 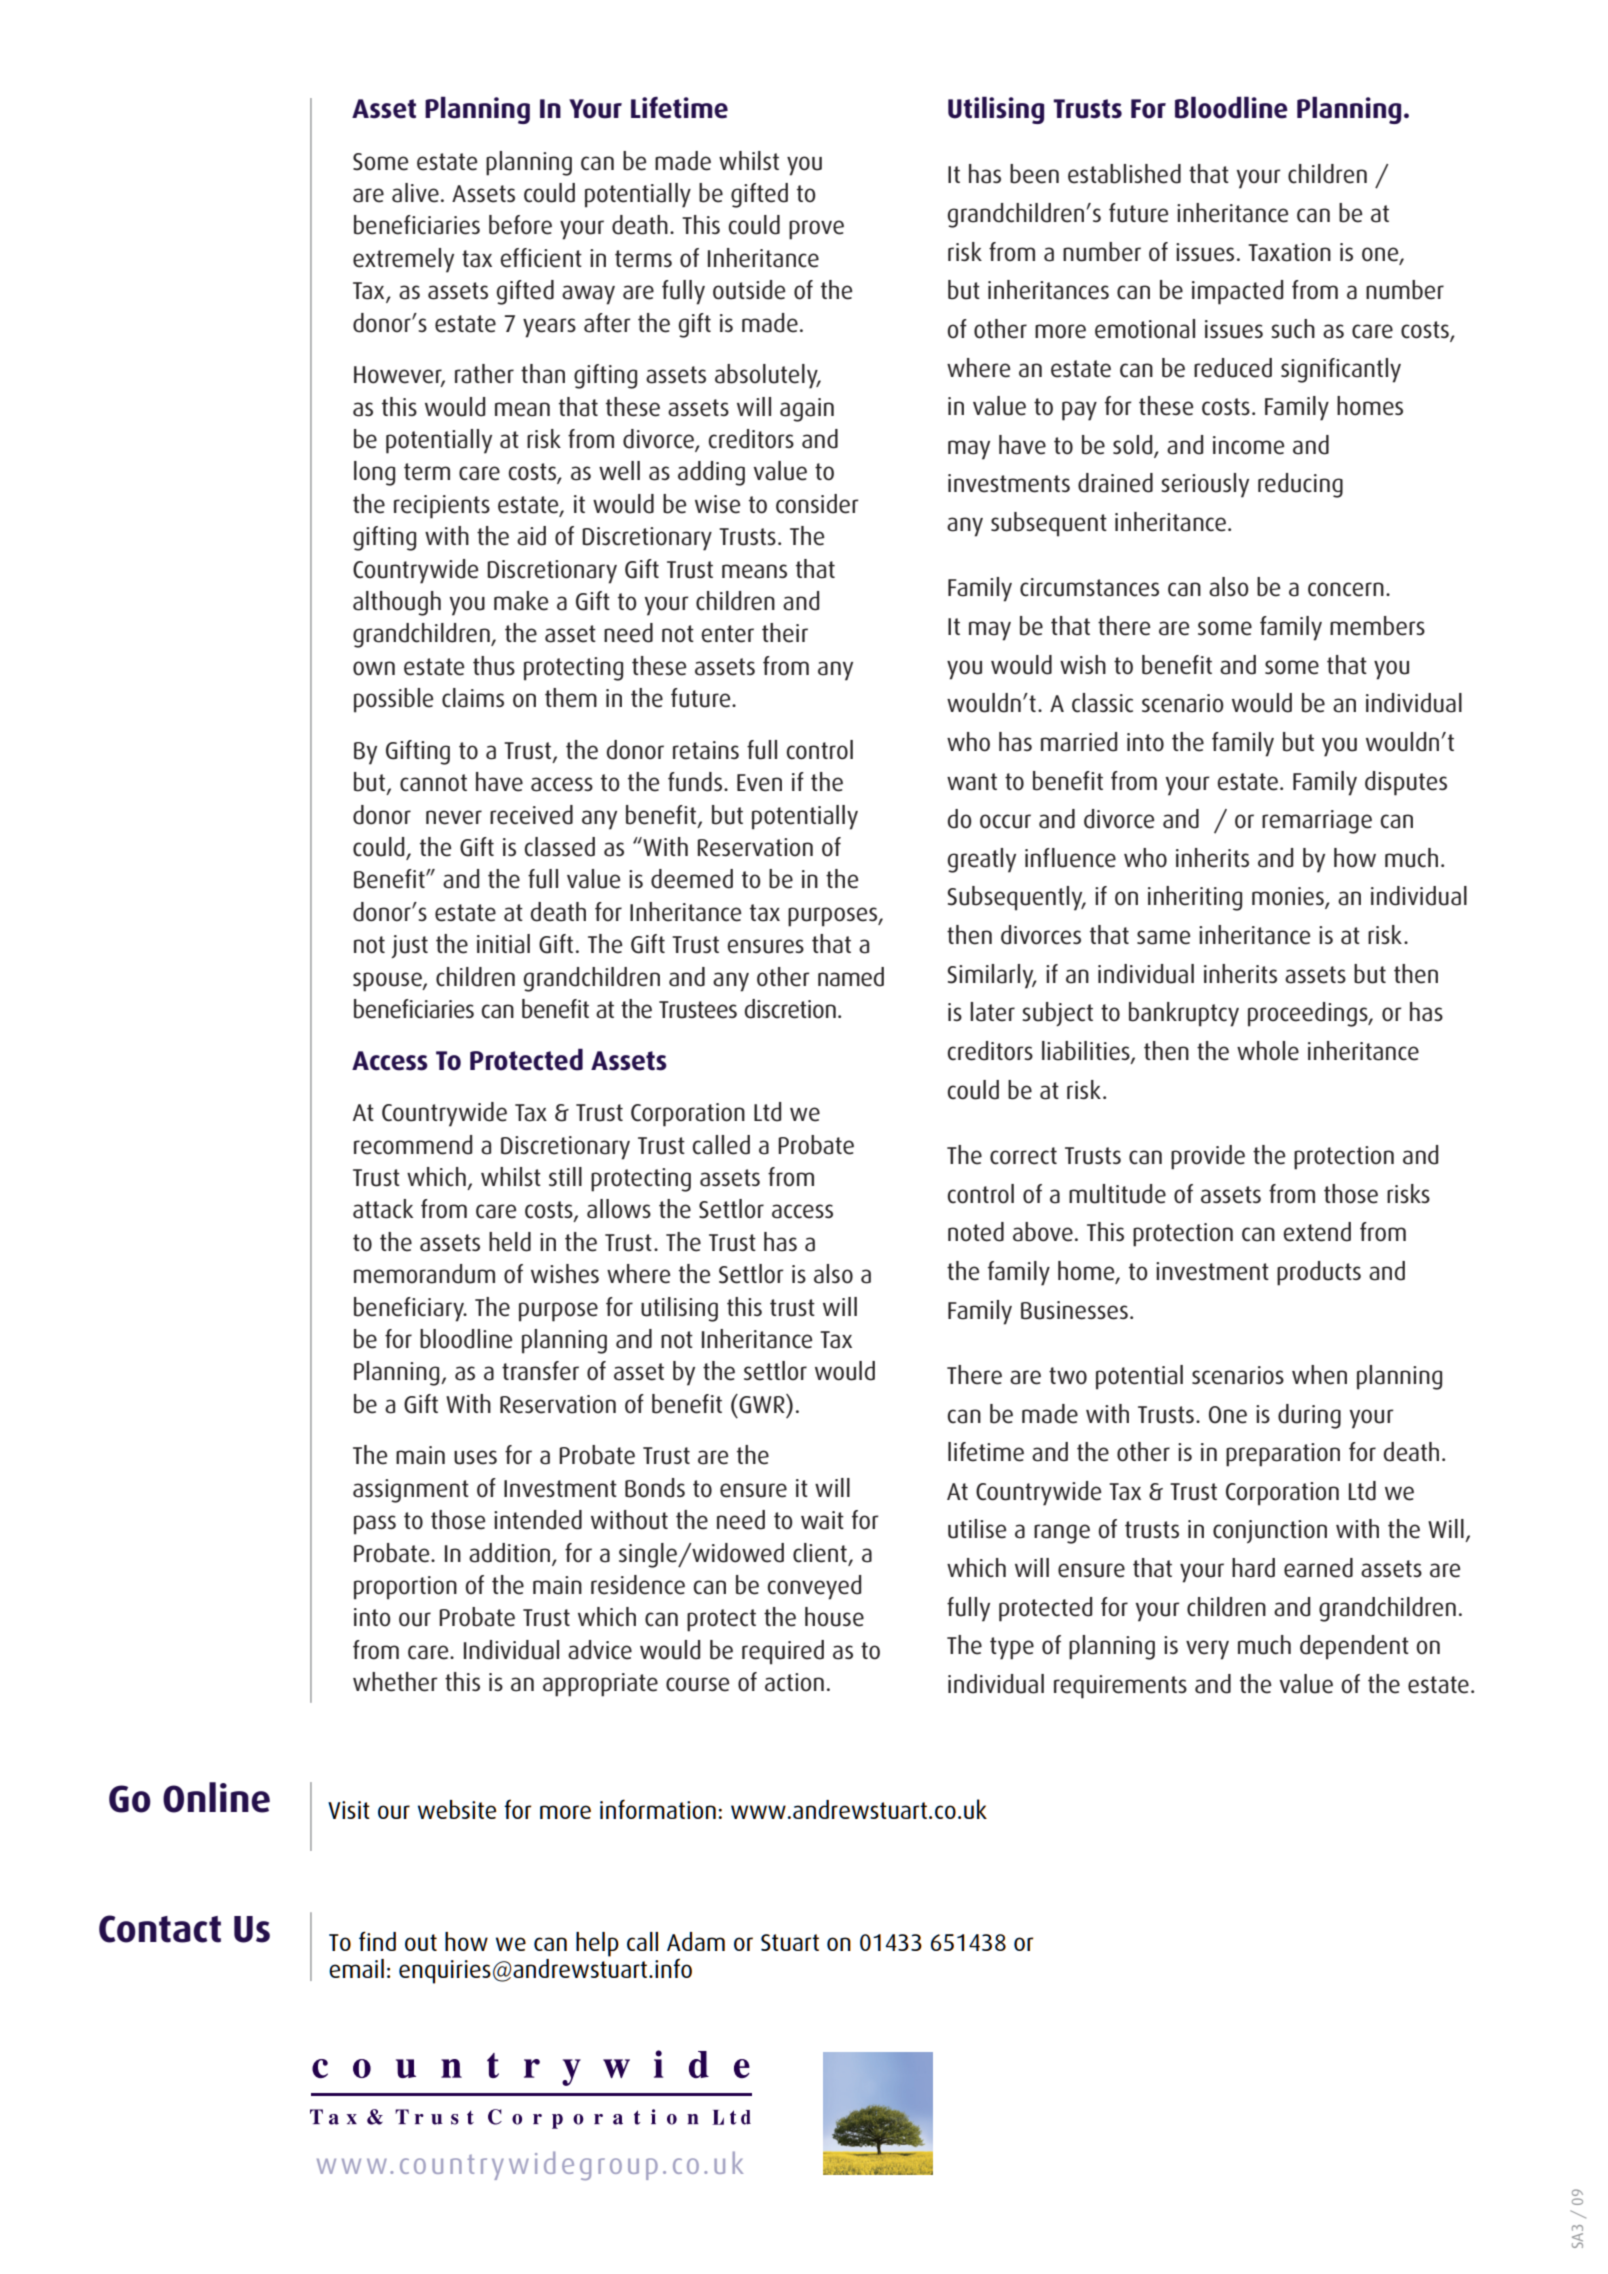 I want to click on action, so click(x=794, y=1682).
